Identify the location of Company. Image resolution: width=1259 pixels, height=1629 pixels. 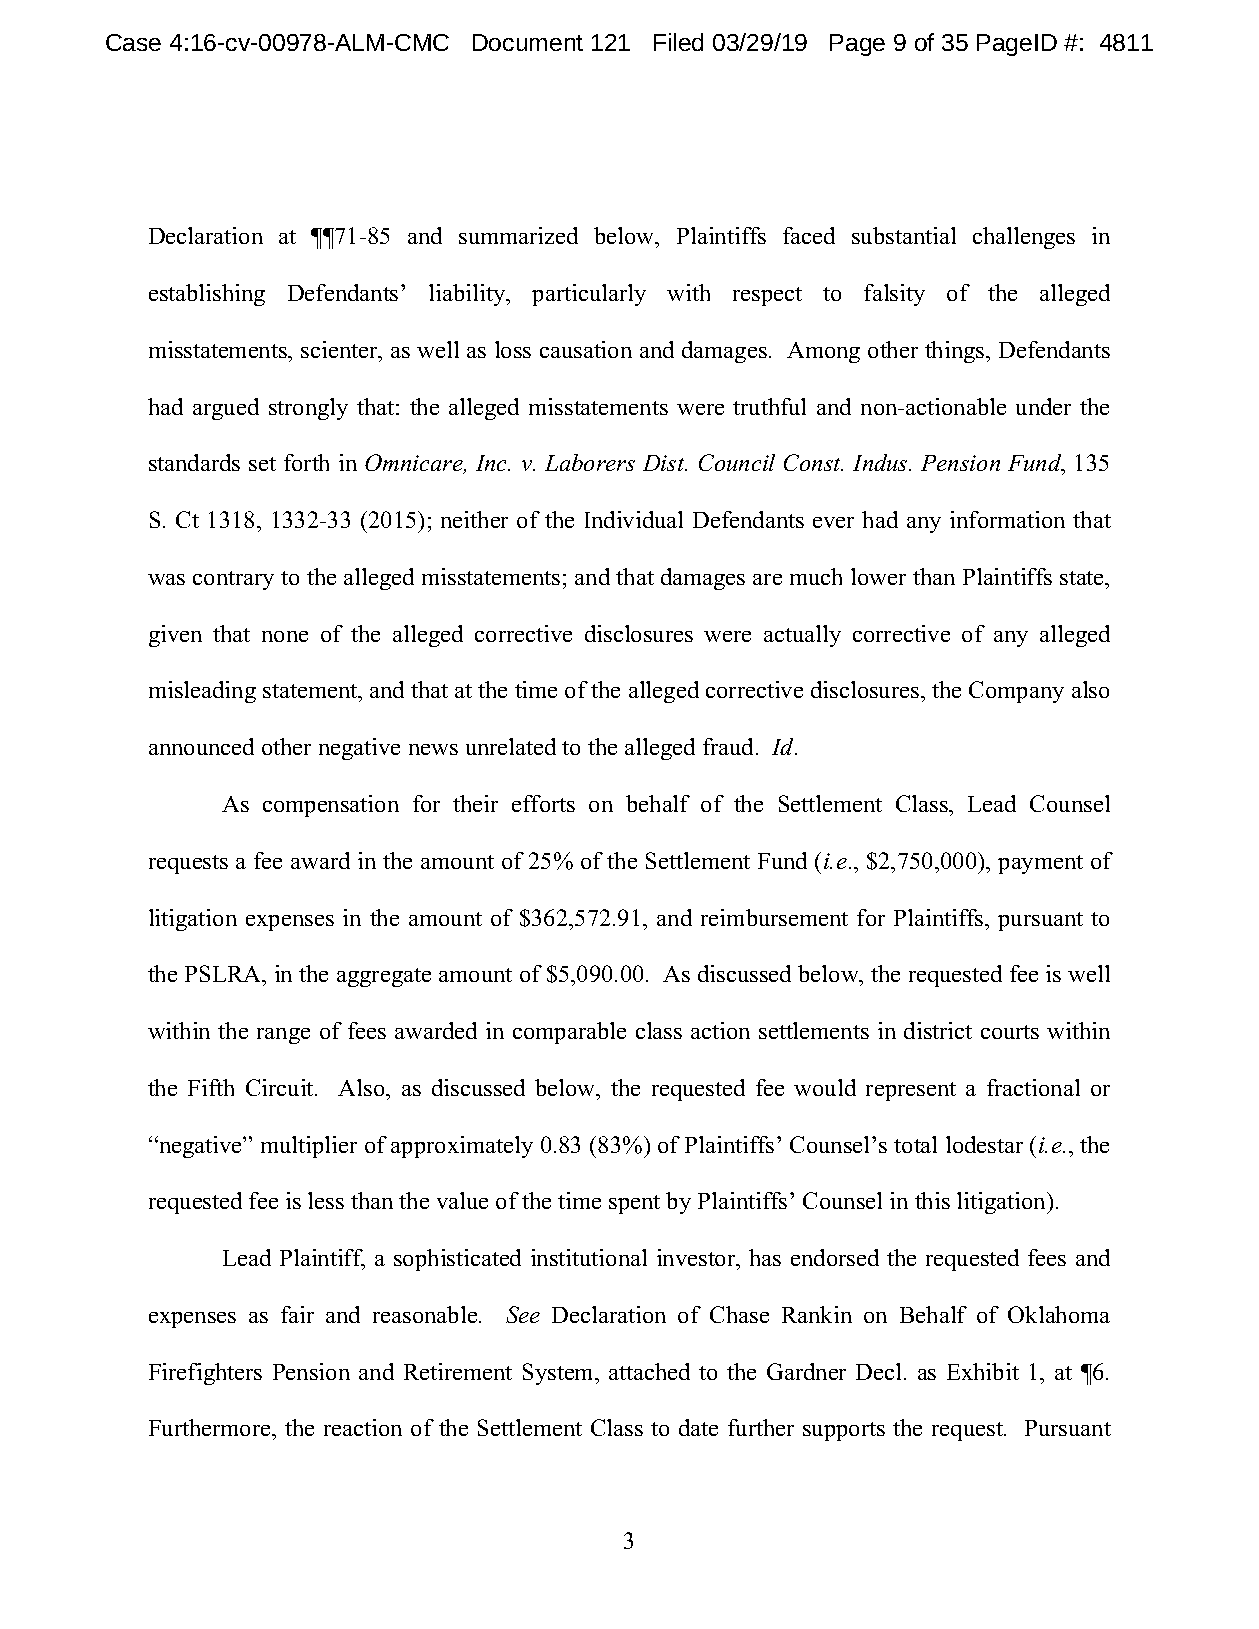
(1016, 692).
